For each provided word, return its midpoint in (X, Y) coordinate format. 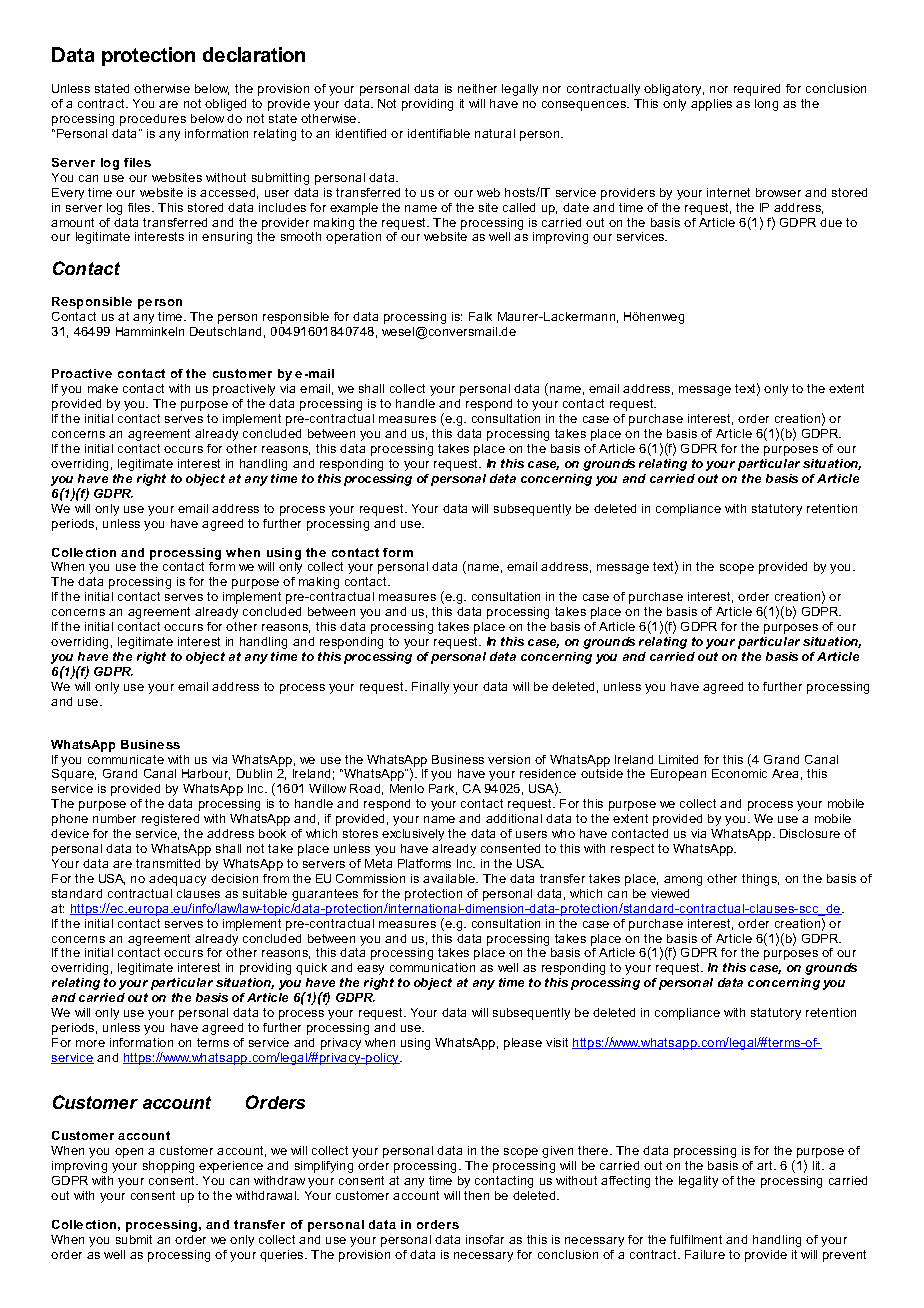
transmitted (168, 863)
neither (477, 88)
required (757, 90)
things (760, 880)
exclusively (413, 835)
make (103, 388)
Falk (480, 316)
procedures (153, 120)
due (831, 222)
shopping (168, 1167)
